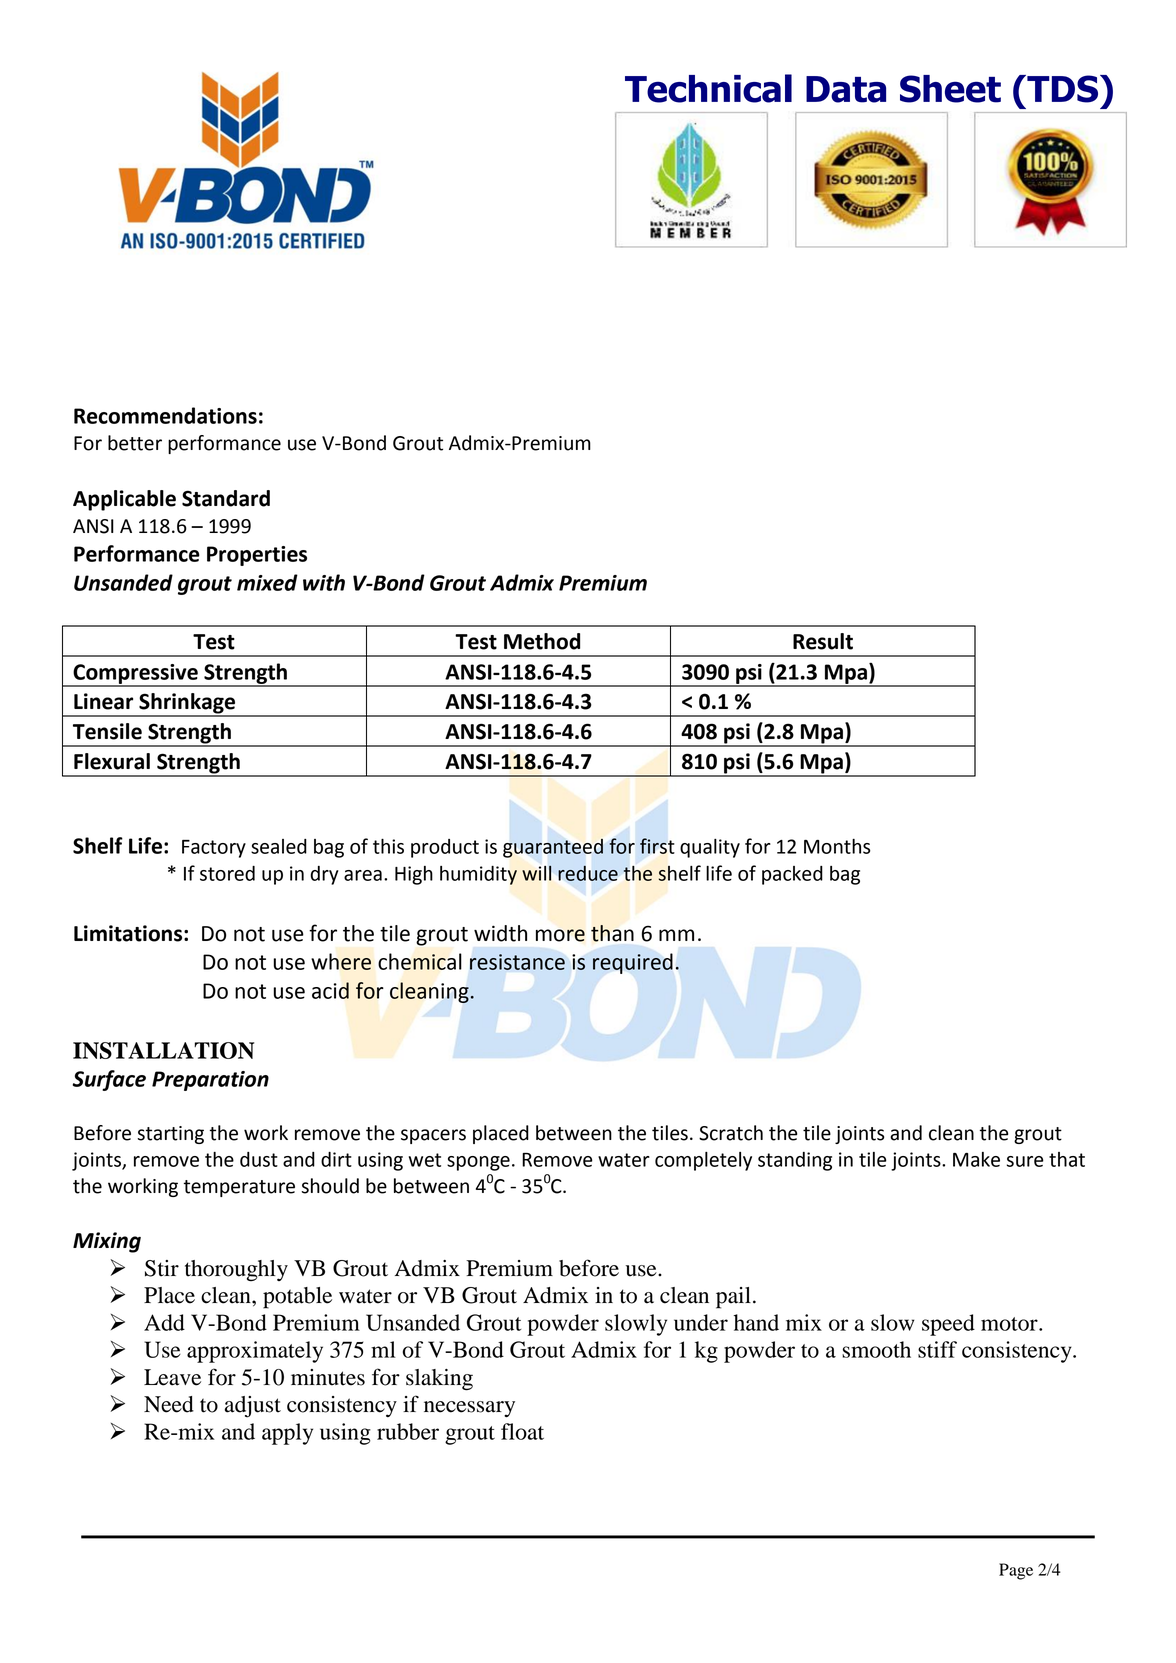 The image size is (1176, 1663). I want to click on Factory, so click(214, 849).
